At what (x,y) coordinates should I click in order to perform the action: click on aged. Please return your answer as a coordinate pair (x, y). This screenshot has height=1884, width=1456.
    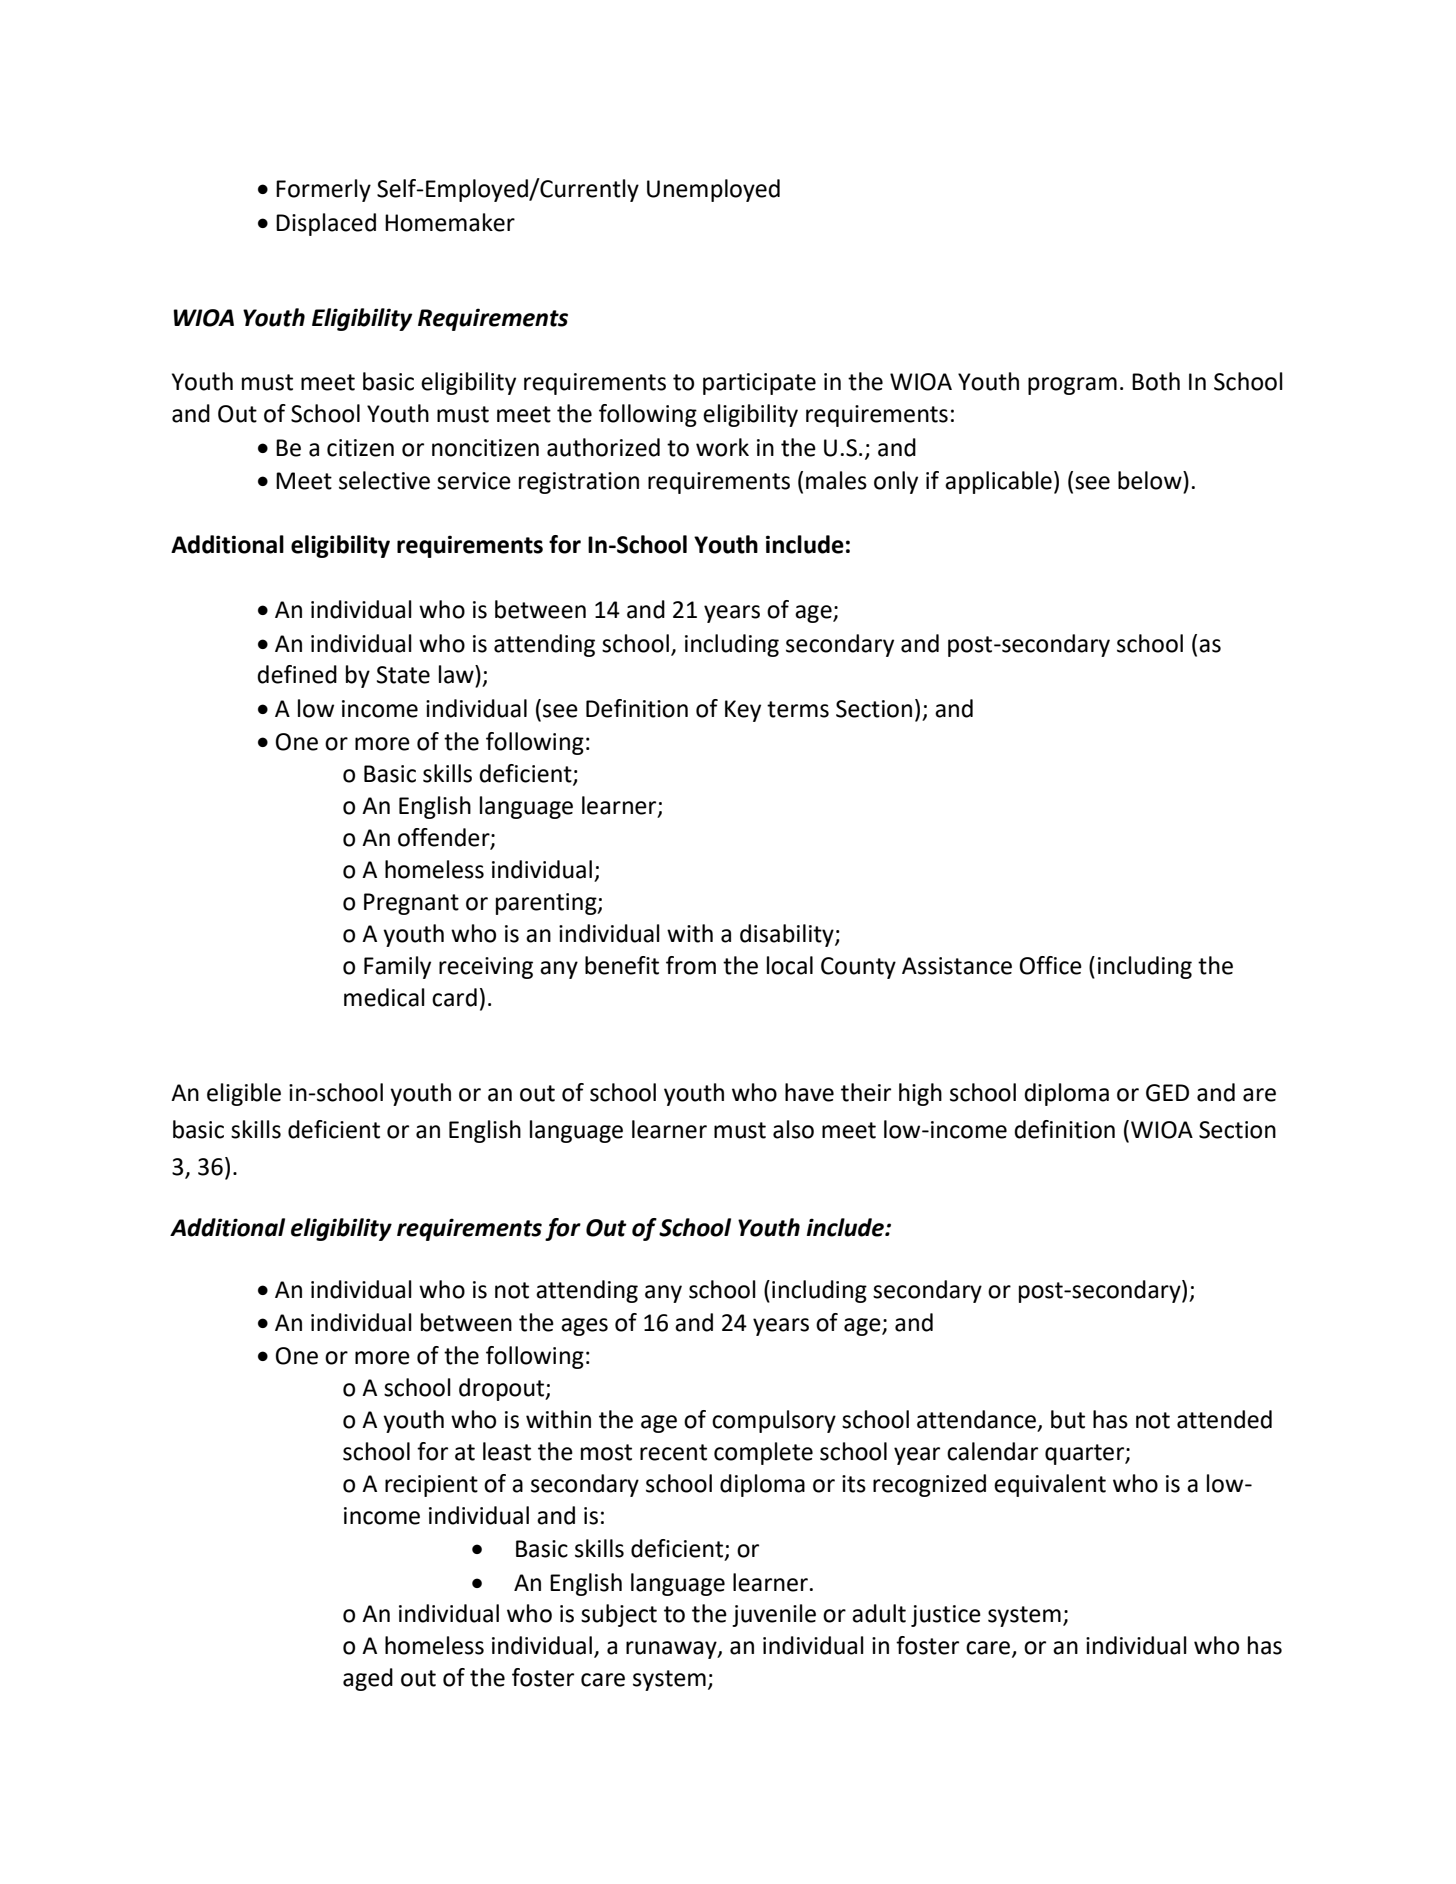
    Looking at the image, I should click on (368, 1679).
